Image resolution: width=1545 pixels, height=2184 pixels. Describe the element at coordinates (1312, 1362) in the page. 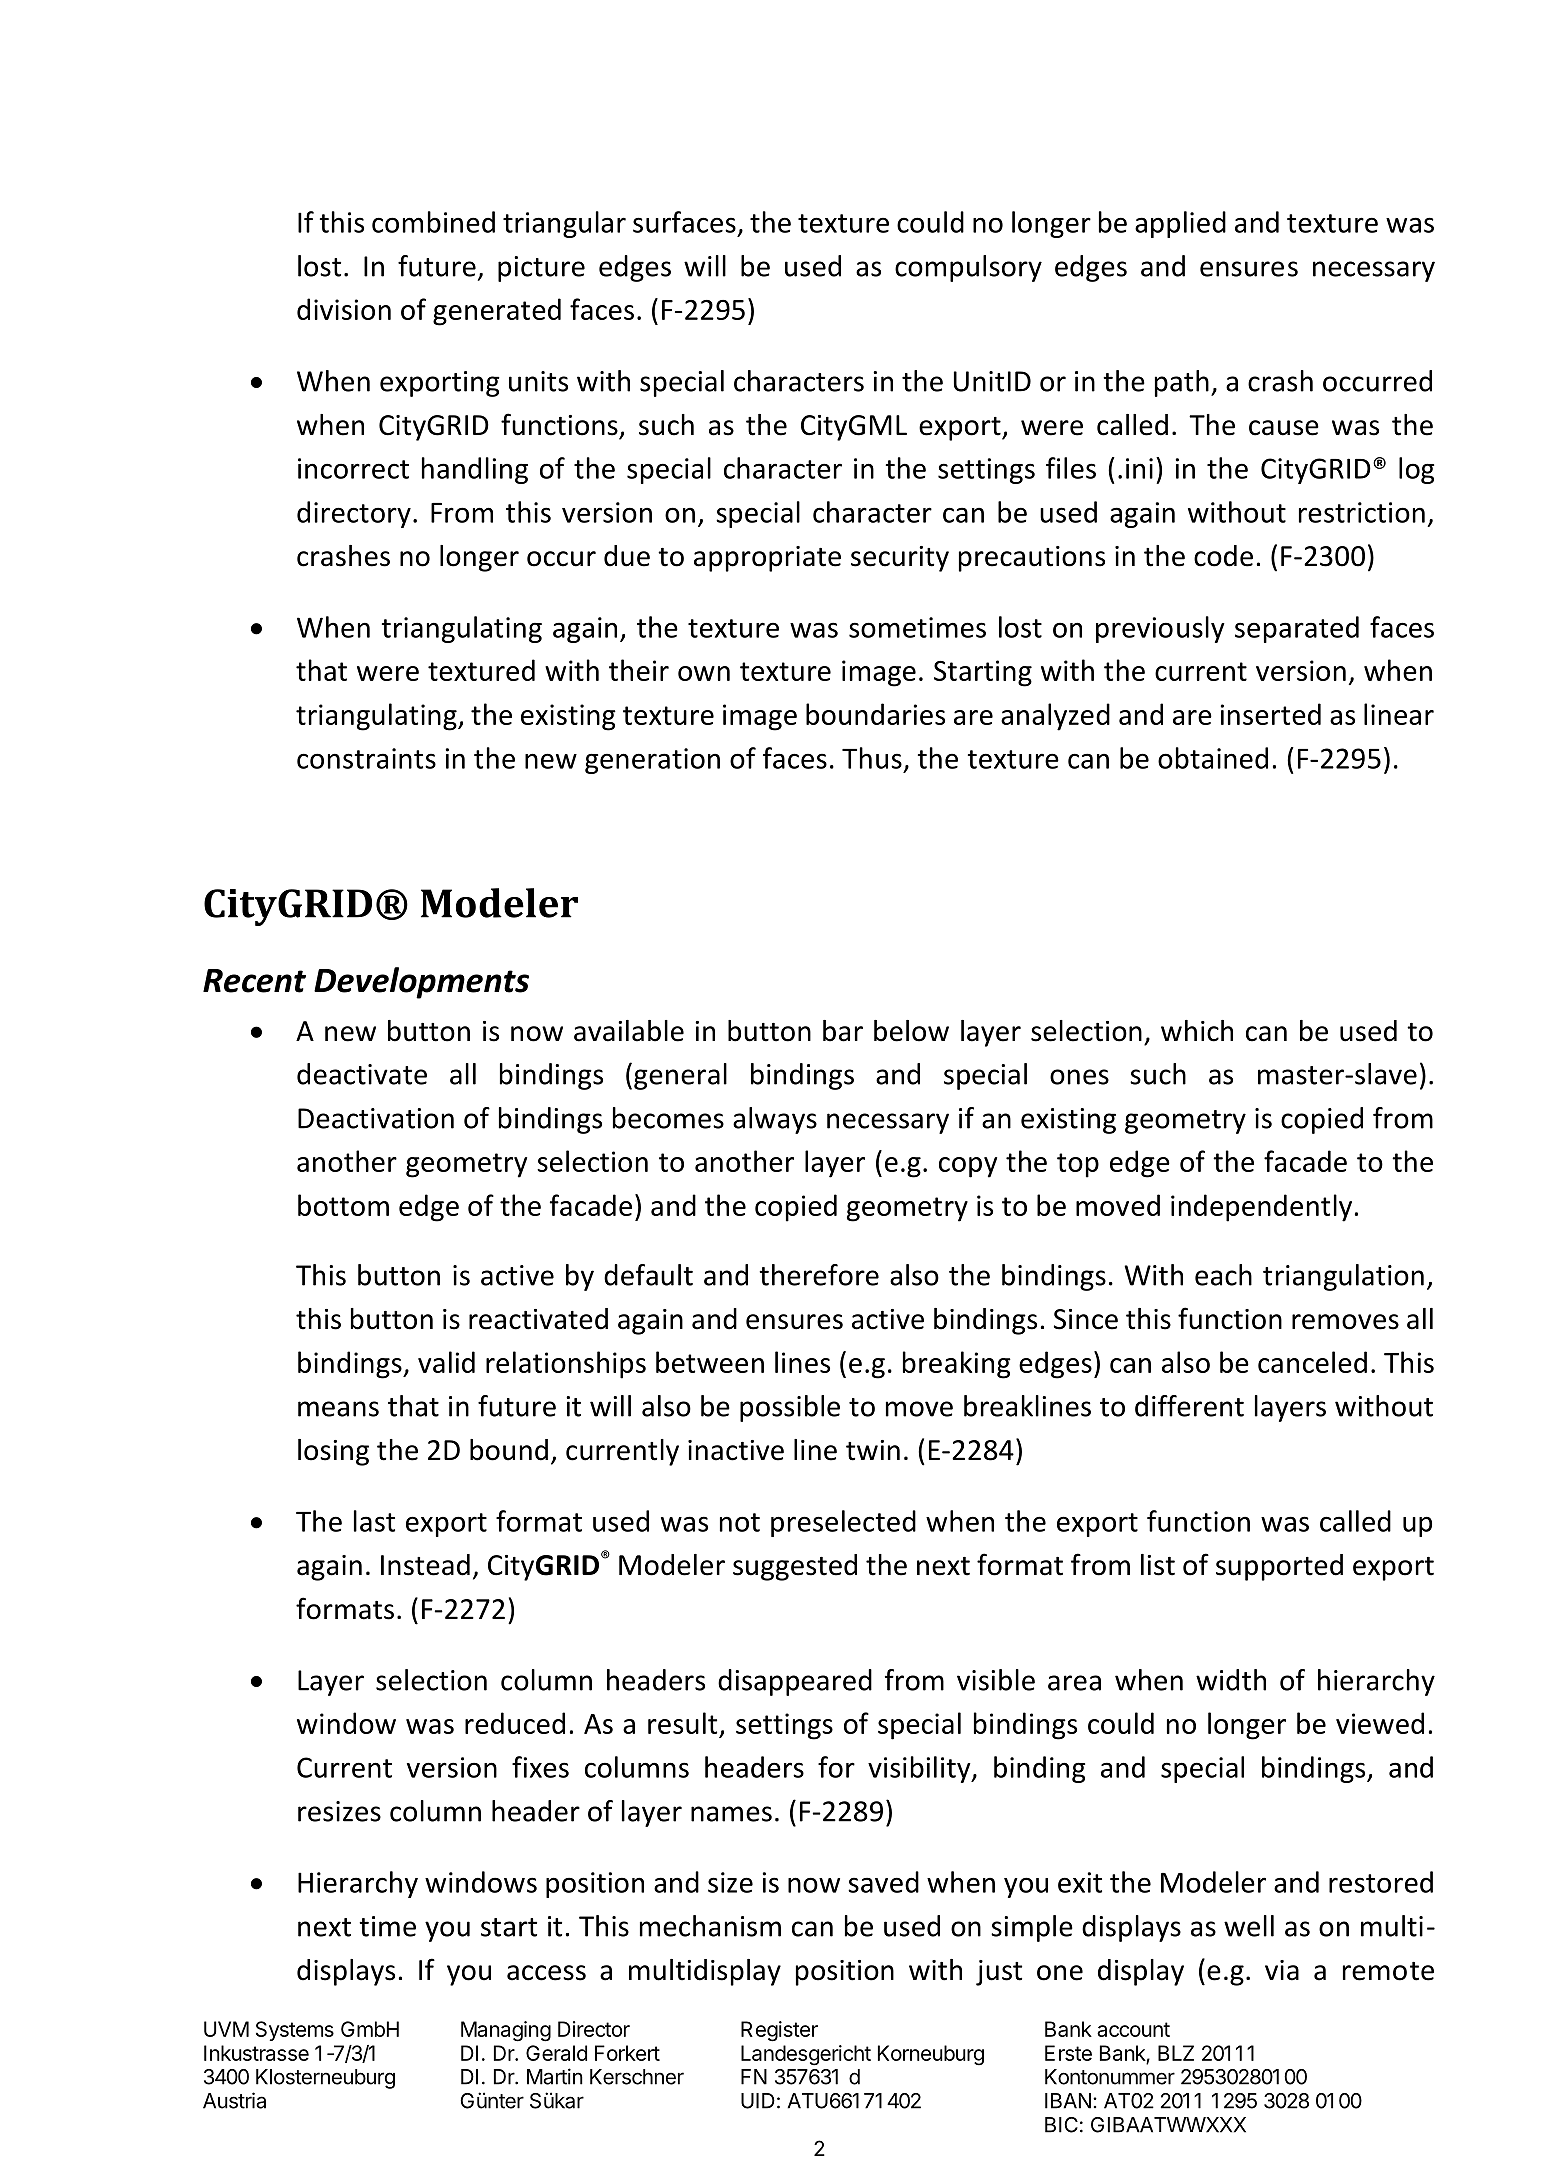

I see `canceled` at that location.
